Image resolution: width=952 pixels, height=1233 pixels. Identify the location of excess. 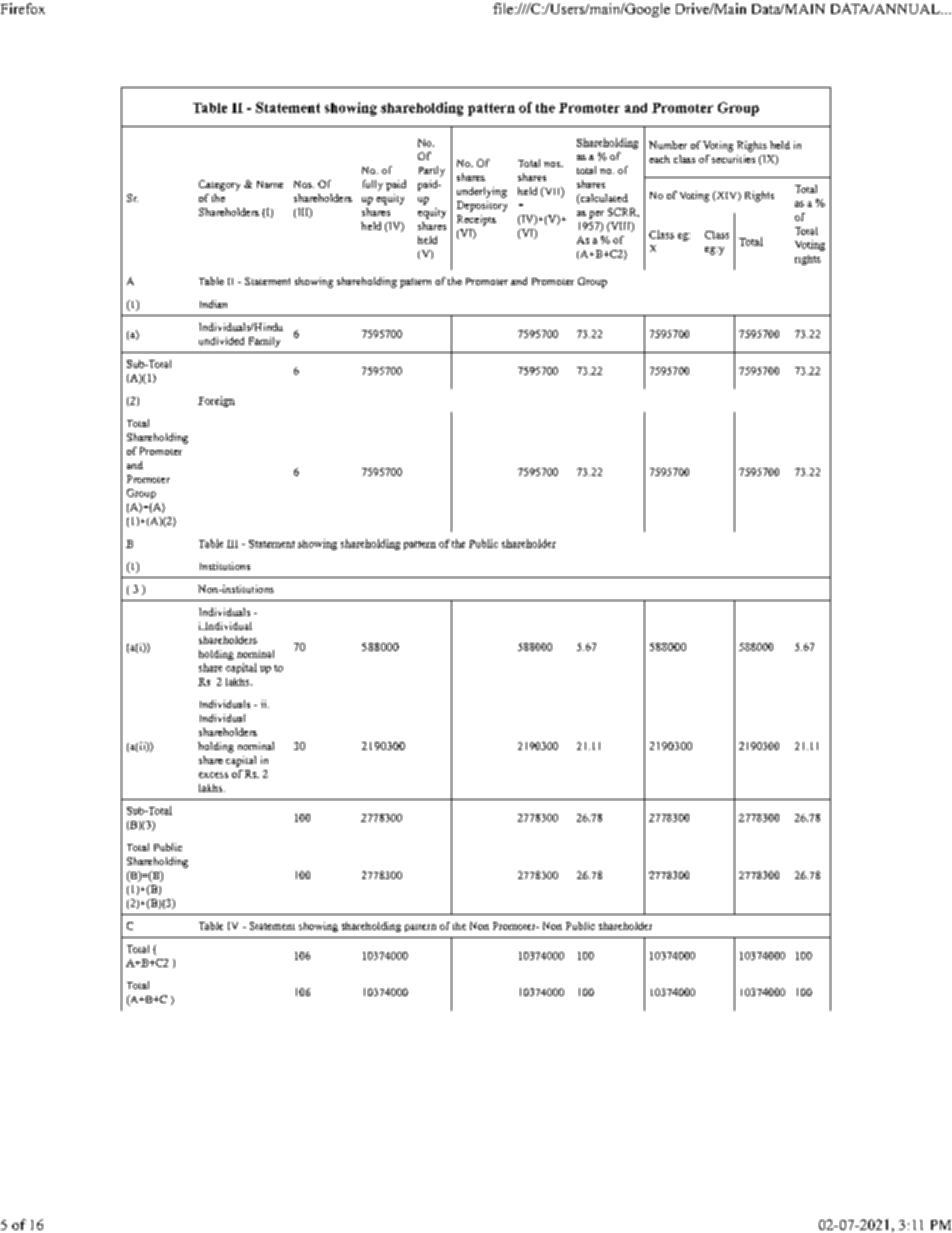
(213, 775).
